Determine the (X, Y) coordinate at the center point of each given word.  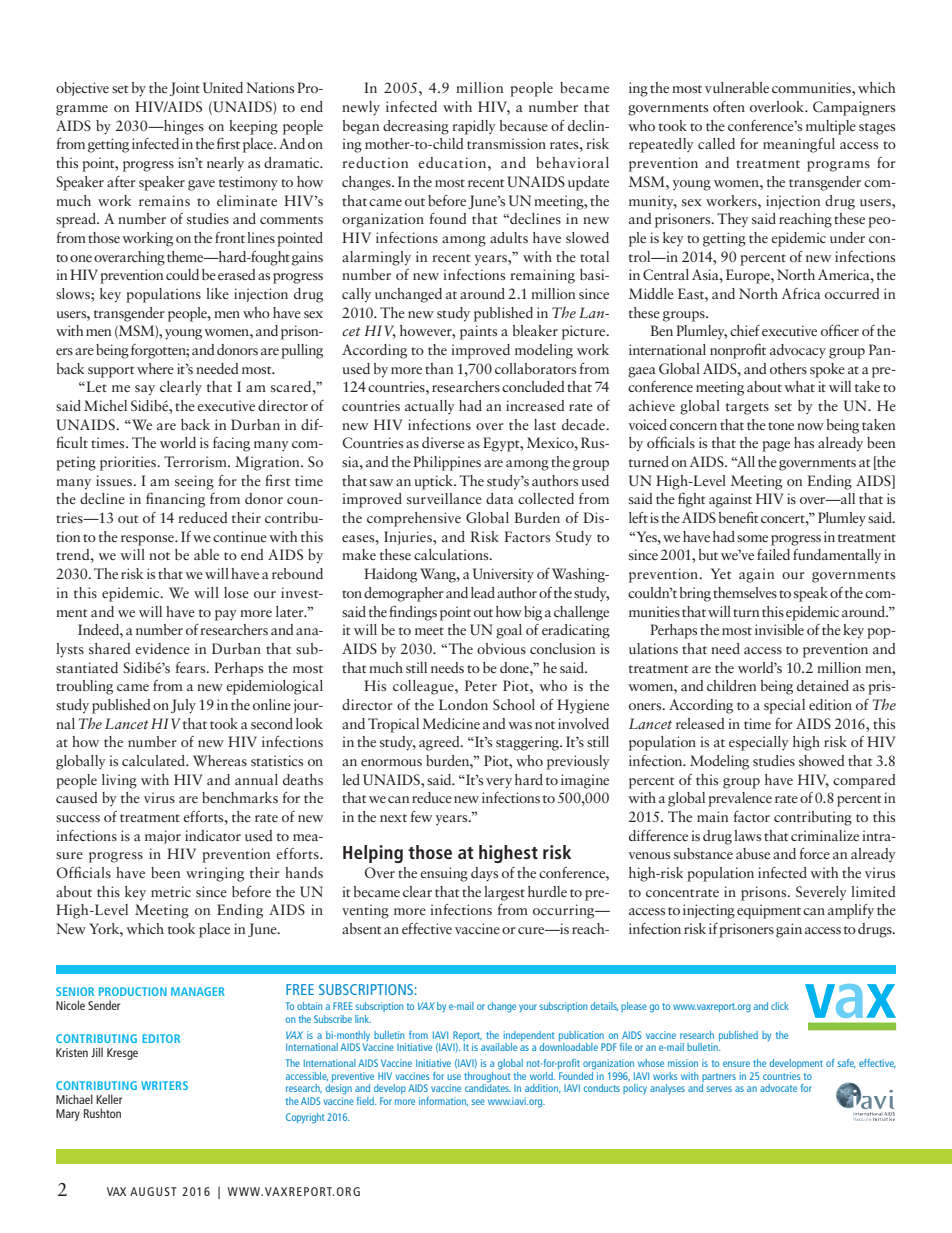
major (163, 837)
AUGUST (153, 1191)
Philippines (447, 463)
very (499, 783)
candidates (488, 1087)
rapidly (474, 127)
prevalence (740, 799)
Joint (185, 89)
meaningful (799, 145)
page (776, 446)
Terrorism (196, 461)
